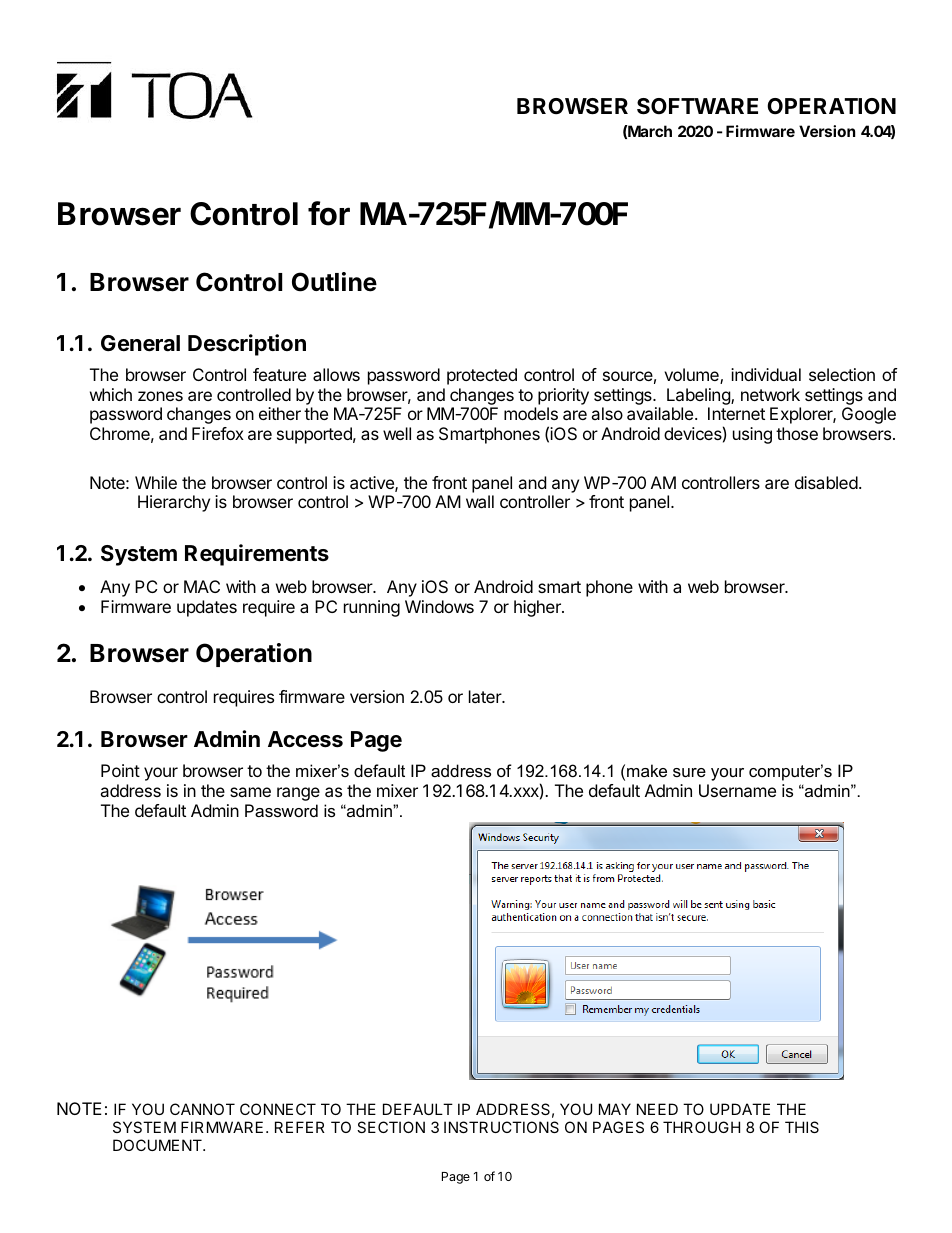  Describe the element at coordinates (329, 213) in the screenshot. I see `for` at that location.
